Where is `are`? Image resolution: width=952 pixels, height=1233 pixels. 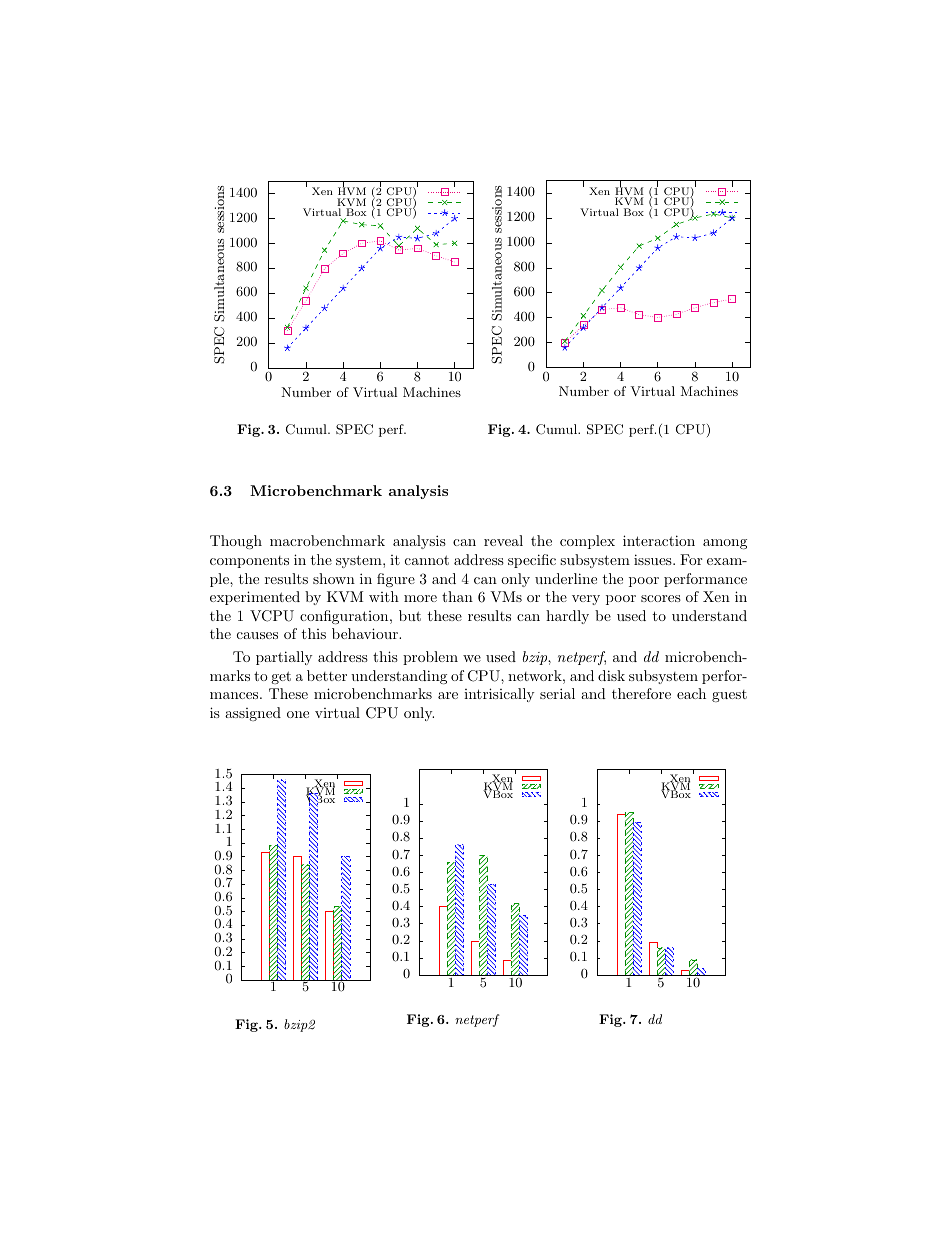 are is located at coordinates (448, 695).
